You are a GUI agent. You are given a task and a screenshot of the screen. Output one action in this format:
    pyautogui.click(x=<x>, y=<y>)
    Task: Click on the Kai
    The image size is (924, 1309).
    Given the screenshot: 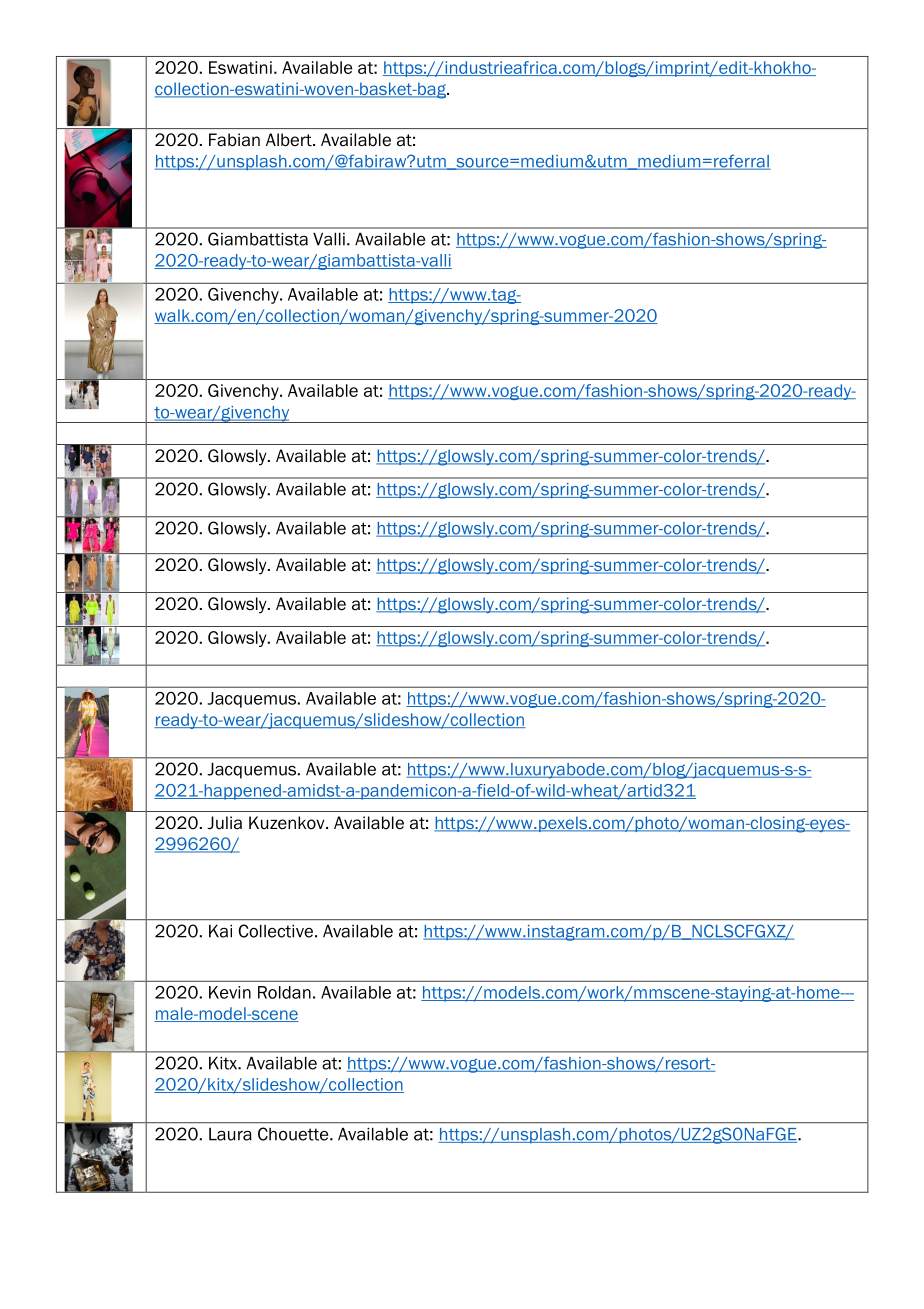 What is the action you would take?
    pyautogui.click(x=220, y=931)
